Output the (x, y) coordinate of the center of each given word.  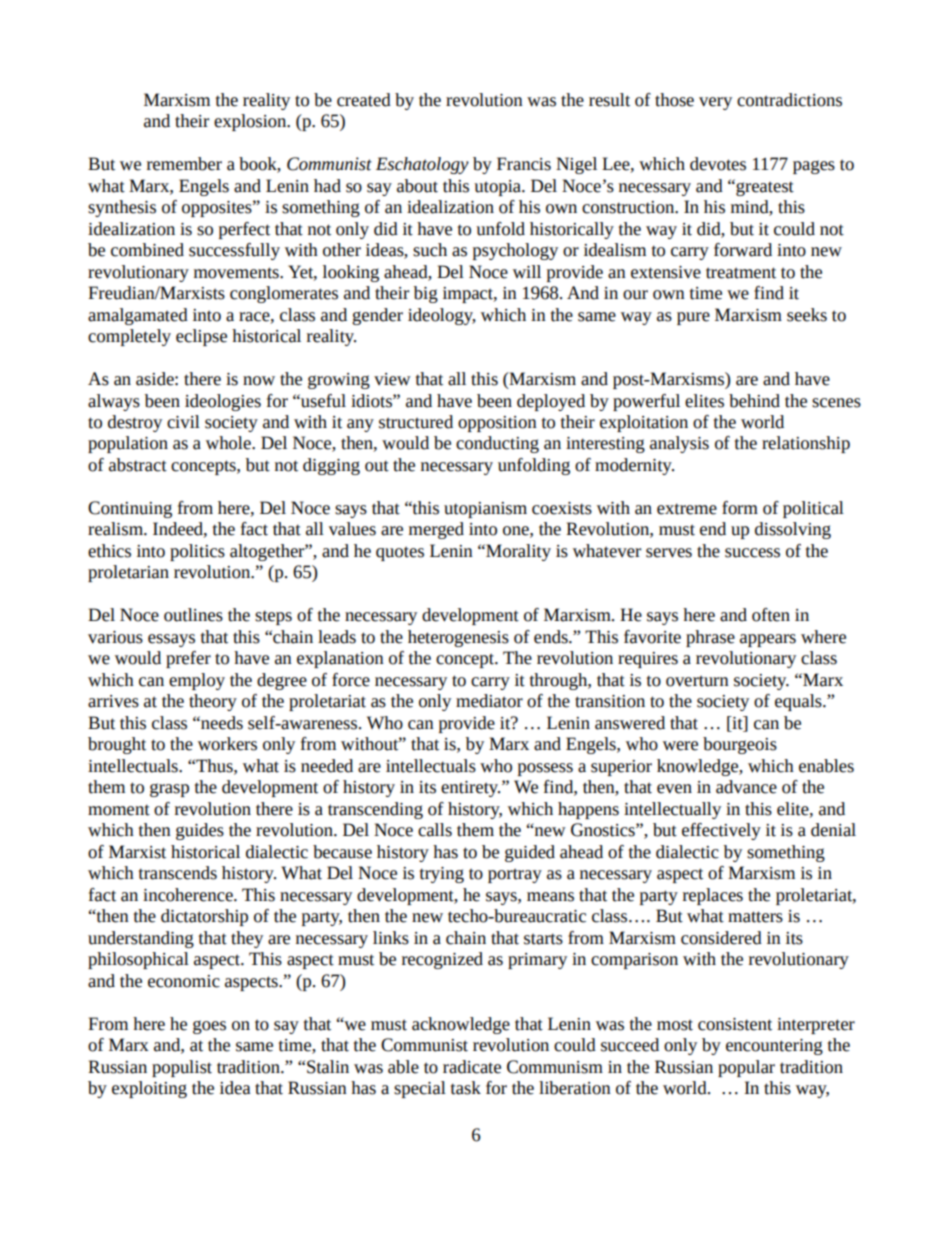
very (715, 103)
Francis (524, 164)
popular (746, 1068)
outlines (193, 615)
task (466, 1088)
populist (182, 1068)
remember (184, 164)
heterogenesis (458, 638)
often (771, 615)
